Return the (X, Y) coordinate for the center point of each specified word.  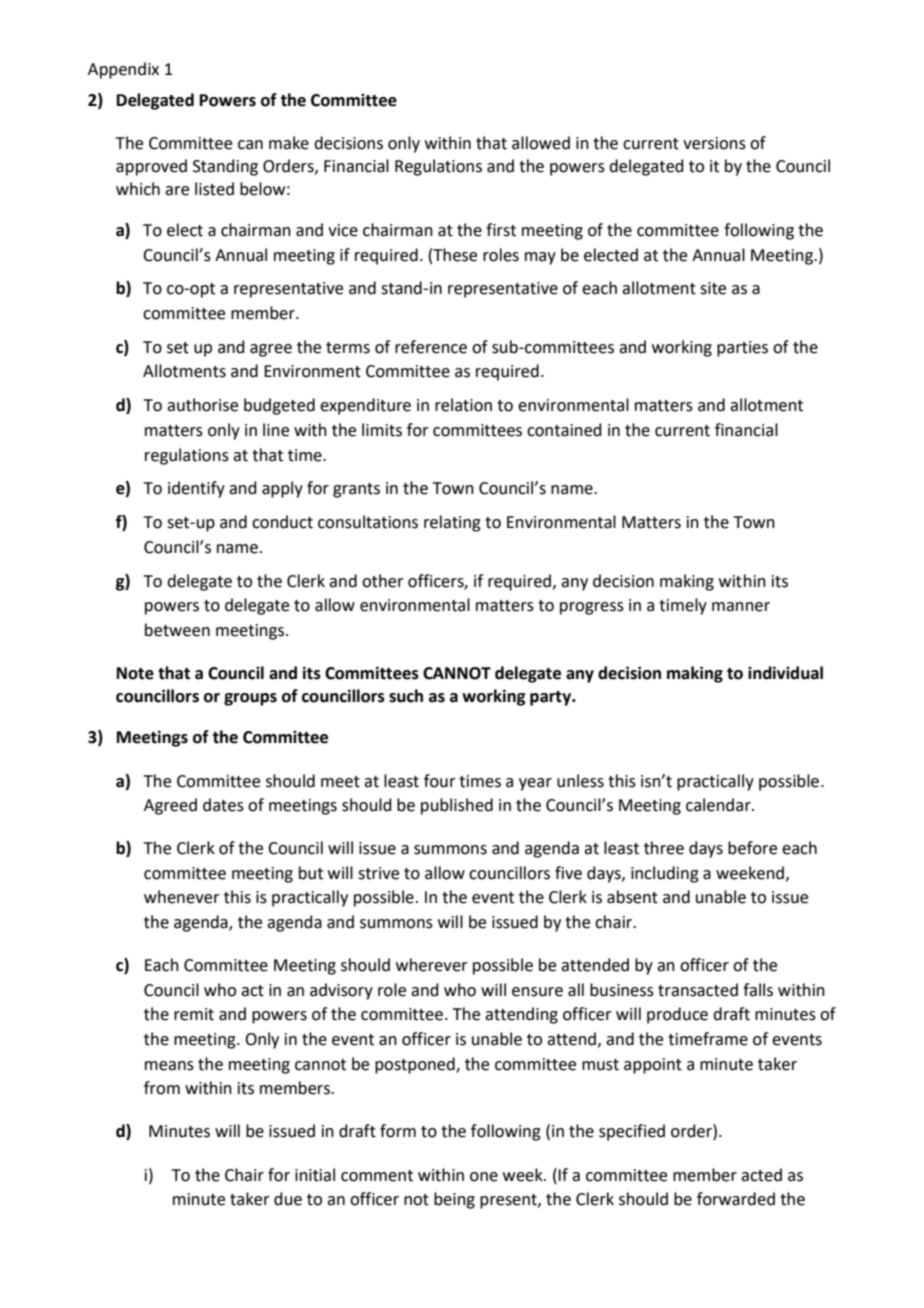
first (501, 230)
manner (741, 607)
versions (714, 143)
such (406, 696)
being (454, 1200)
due (288, 1199)
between (177, 630)
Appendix (123, 70)
